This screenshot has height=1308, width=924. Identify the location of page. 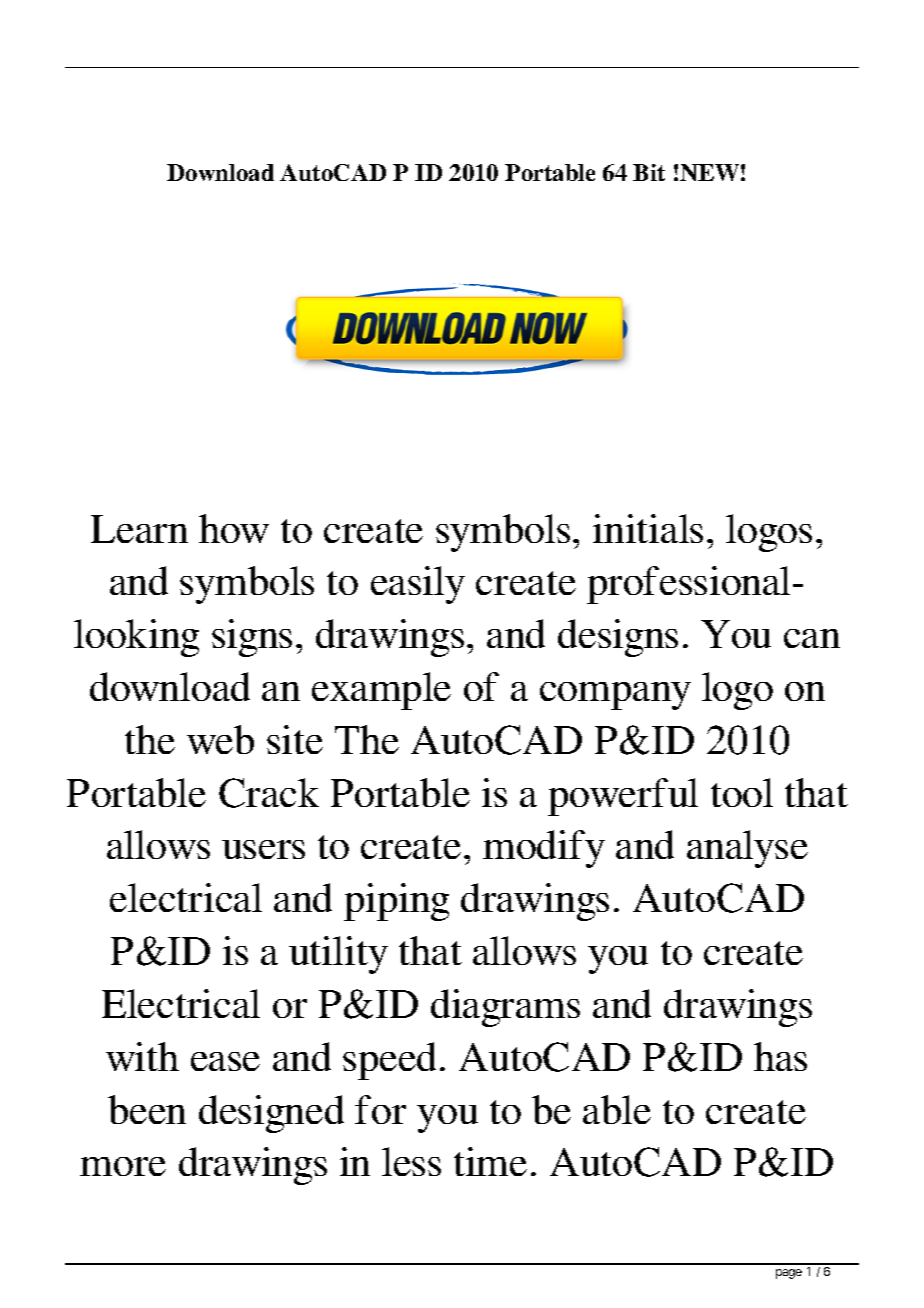
(789, 1274).
